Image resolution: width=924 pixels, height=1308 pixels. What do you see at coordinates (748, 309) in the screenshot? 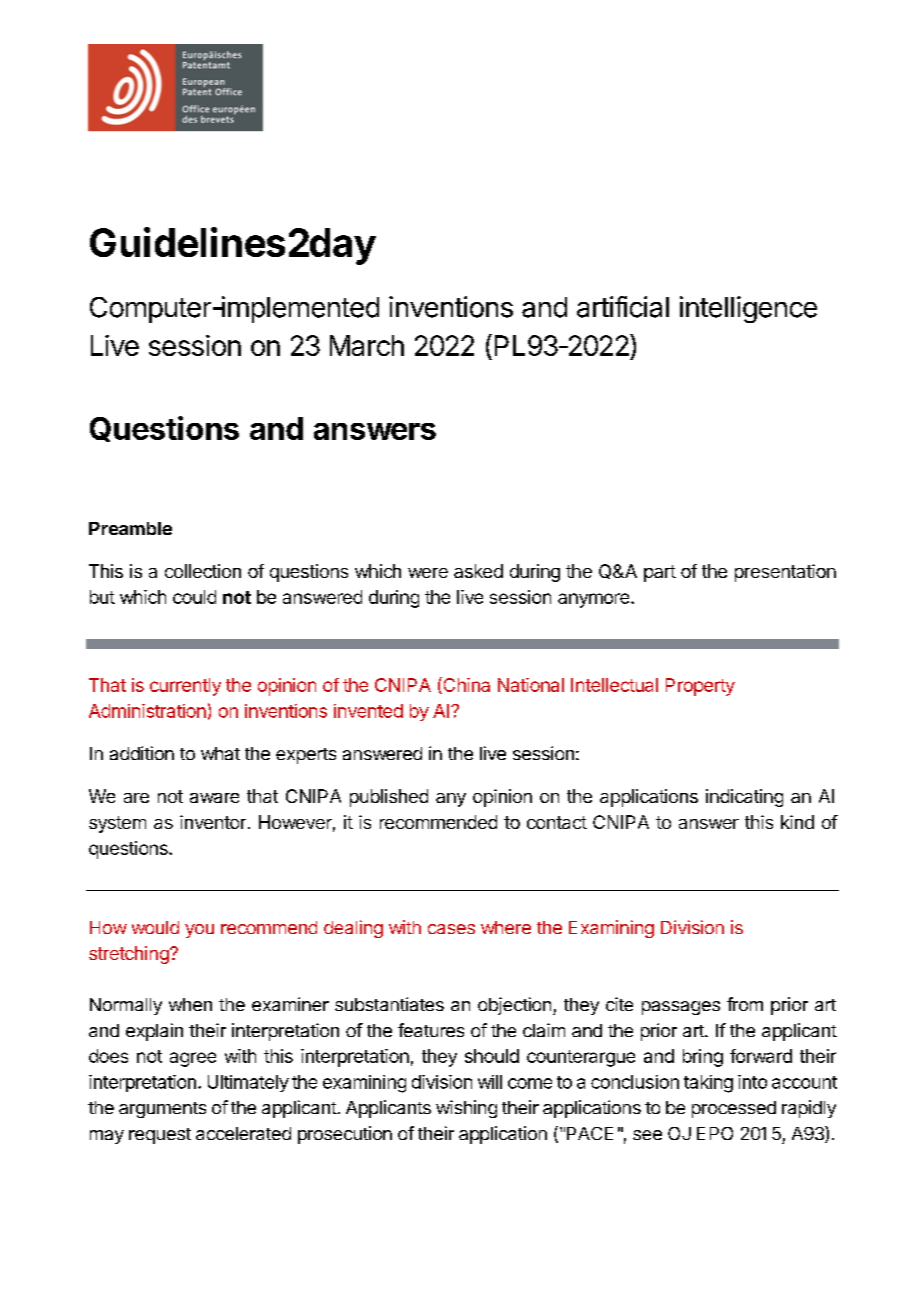
I see `intelligence` at bounding box center [748, 309].
